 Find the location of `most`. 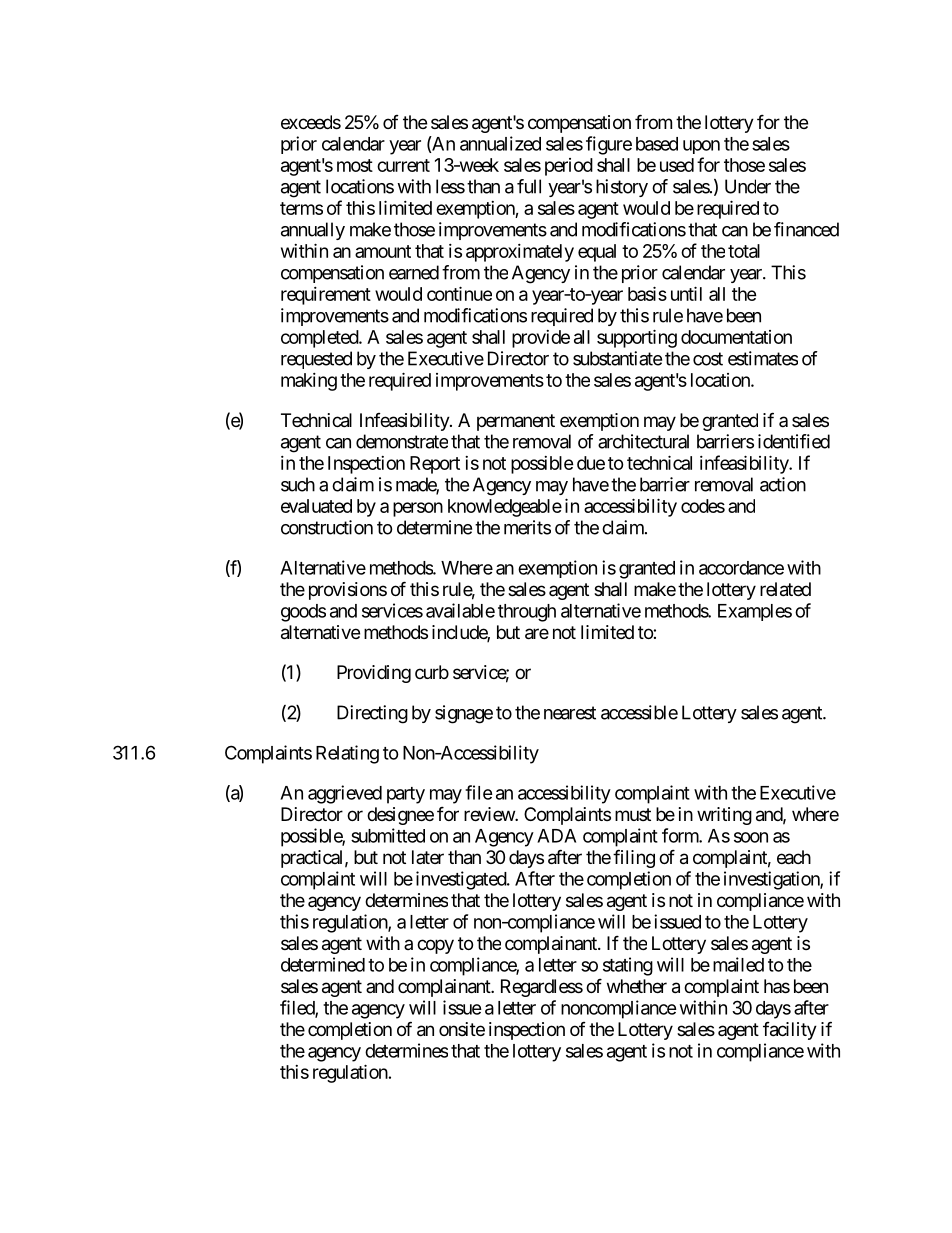

most is located at coordinates (355, 165).
